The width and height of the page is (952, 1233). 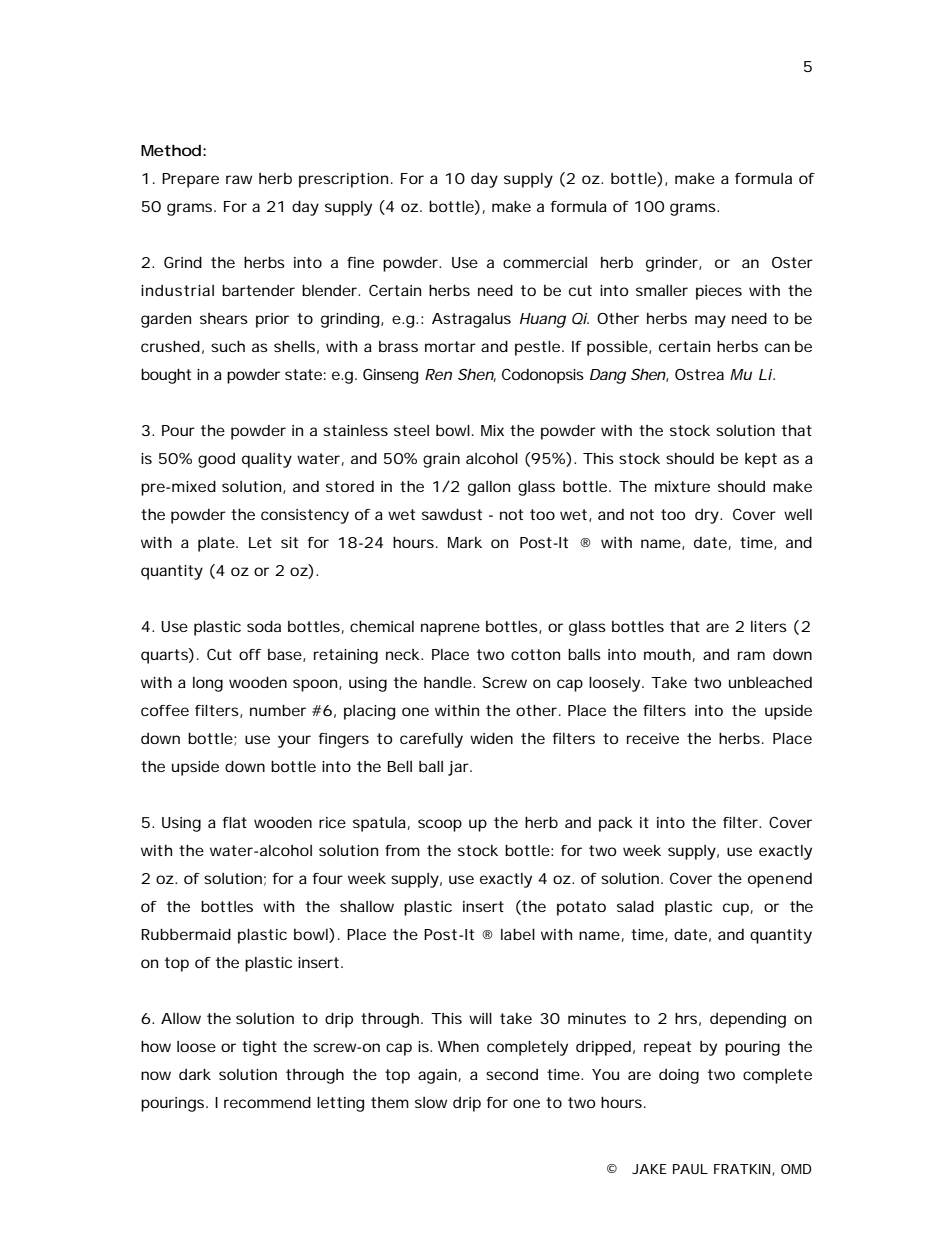 What do you see at coordinates (761, 460) in the page?
I see `kept` at bounding box center [761, 460].
